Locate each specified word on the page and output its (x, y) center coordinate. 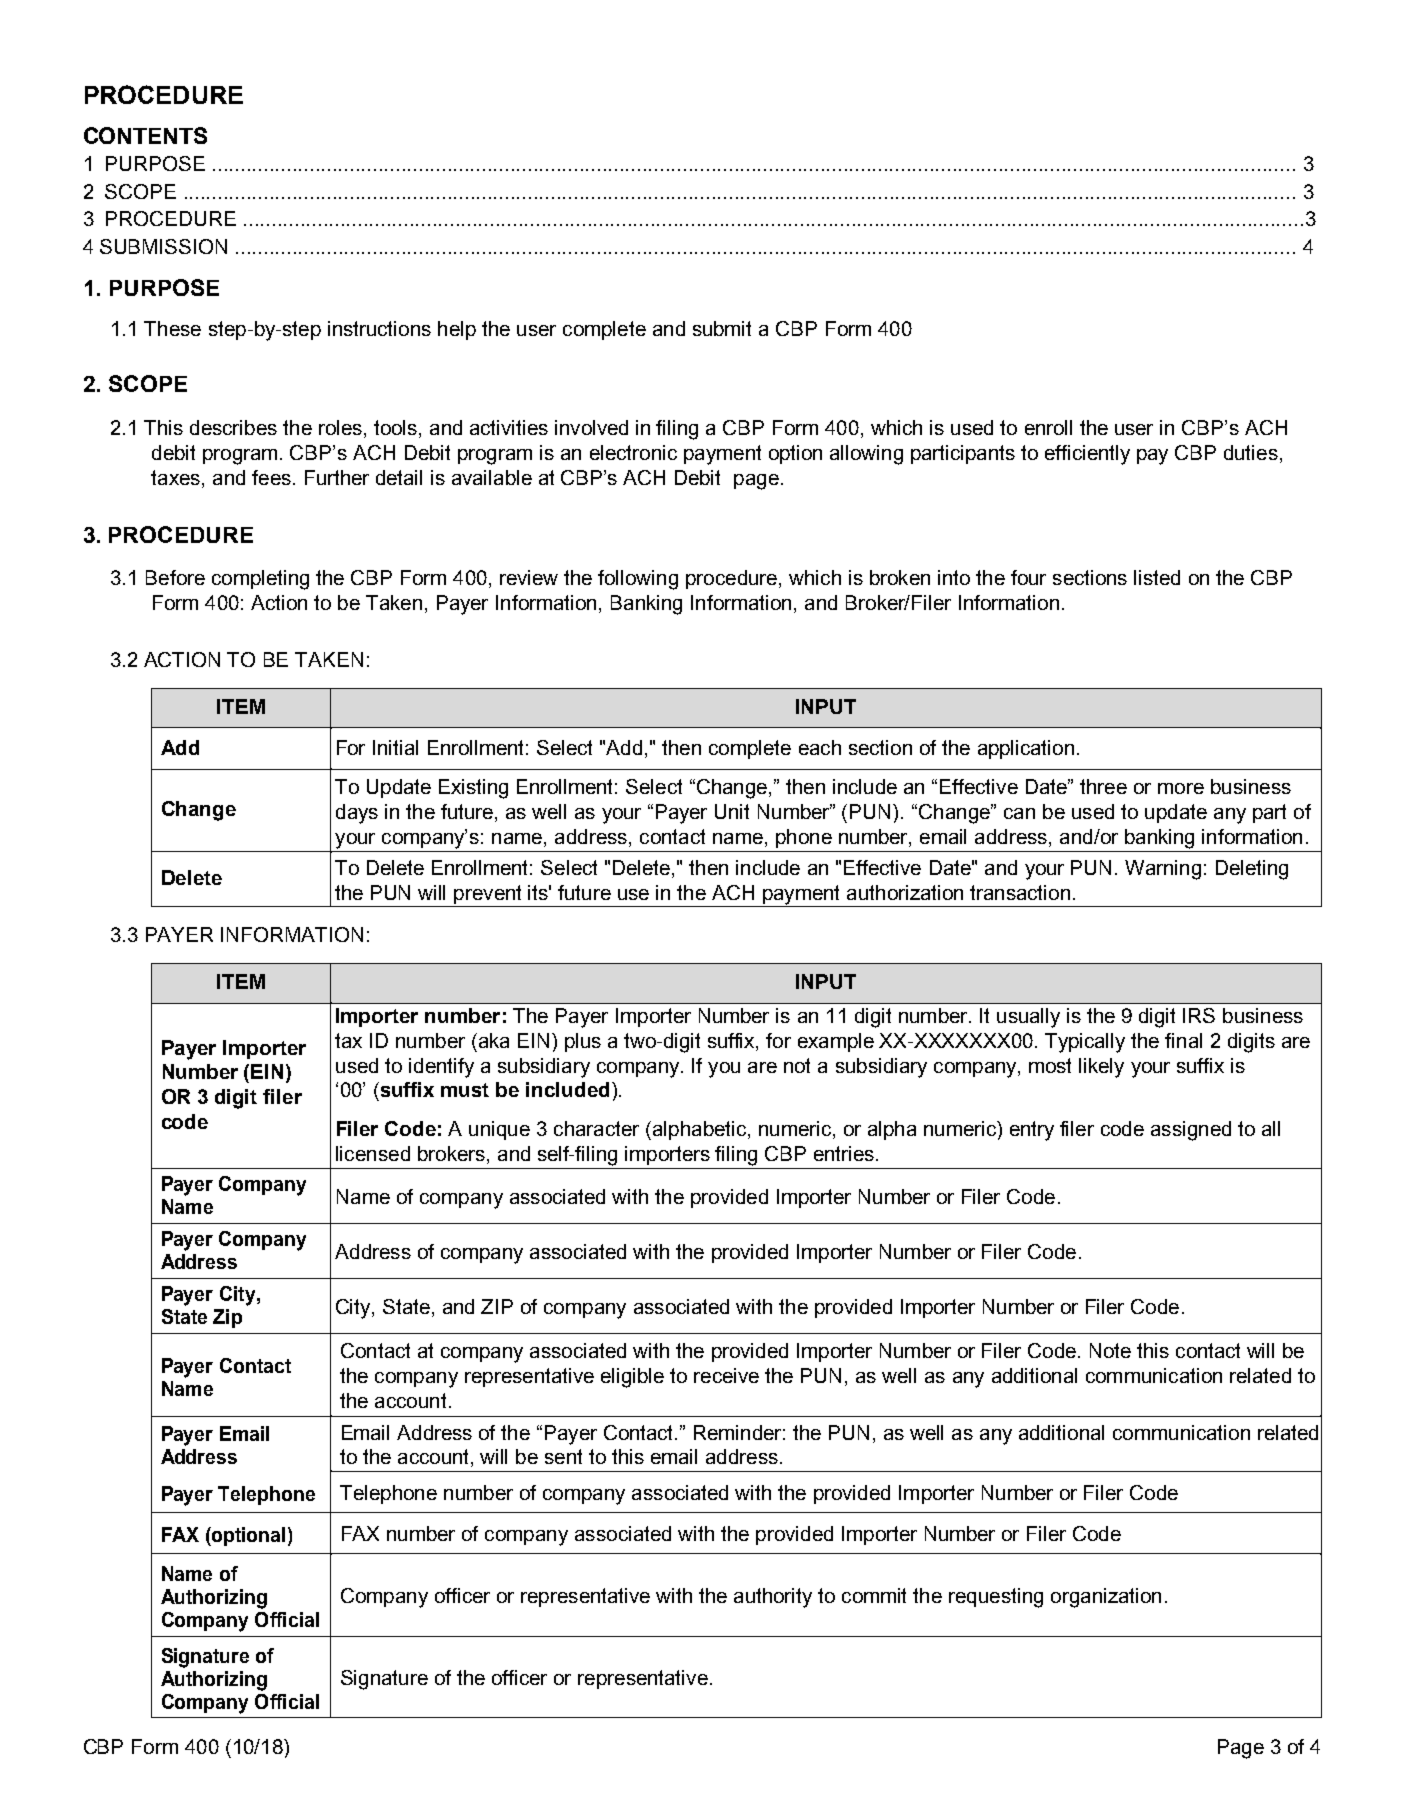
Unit (732, 811)
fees (271, 477)
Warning (1163, 870)
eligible (632, 1378)
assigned (1191, 1131)
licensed (373, 1153)
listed (1157, 577)
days (357, 814)
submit (722, 328)
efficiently (1087, 455)
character (596, 1128)
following (638, 580)
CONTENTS (145, 135)
